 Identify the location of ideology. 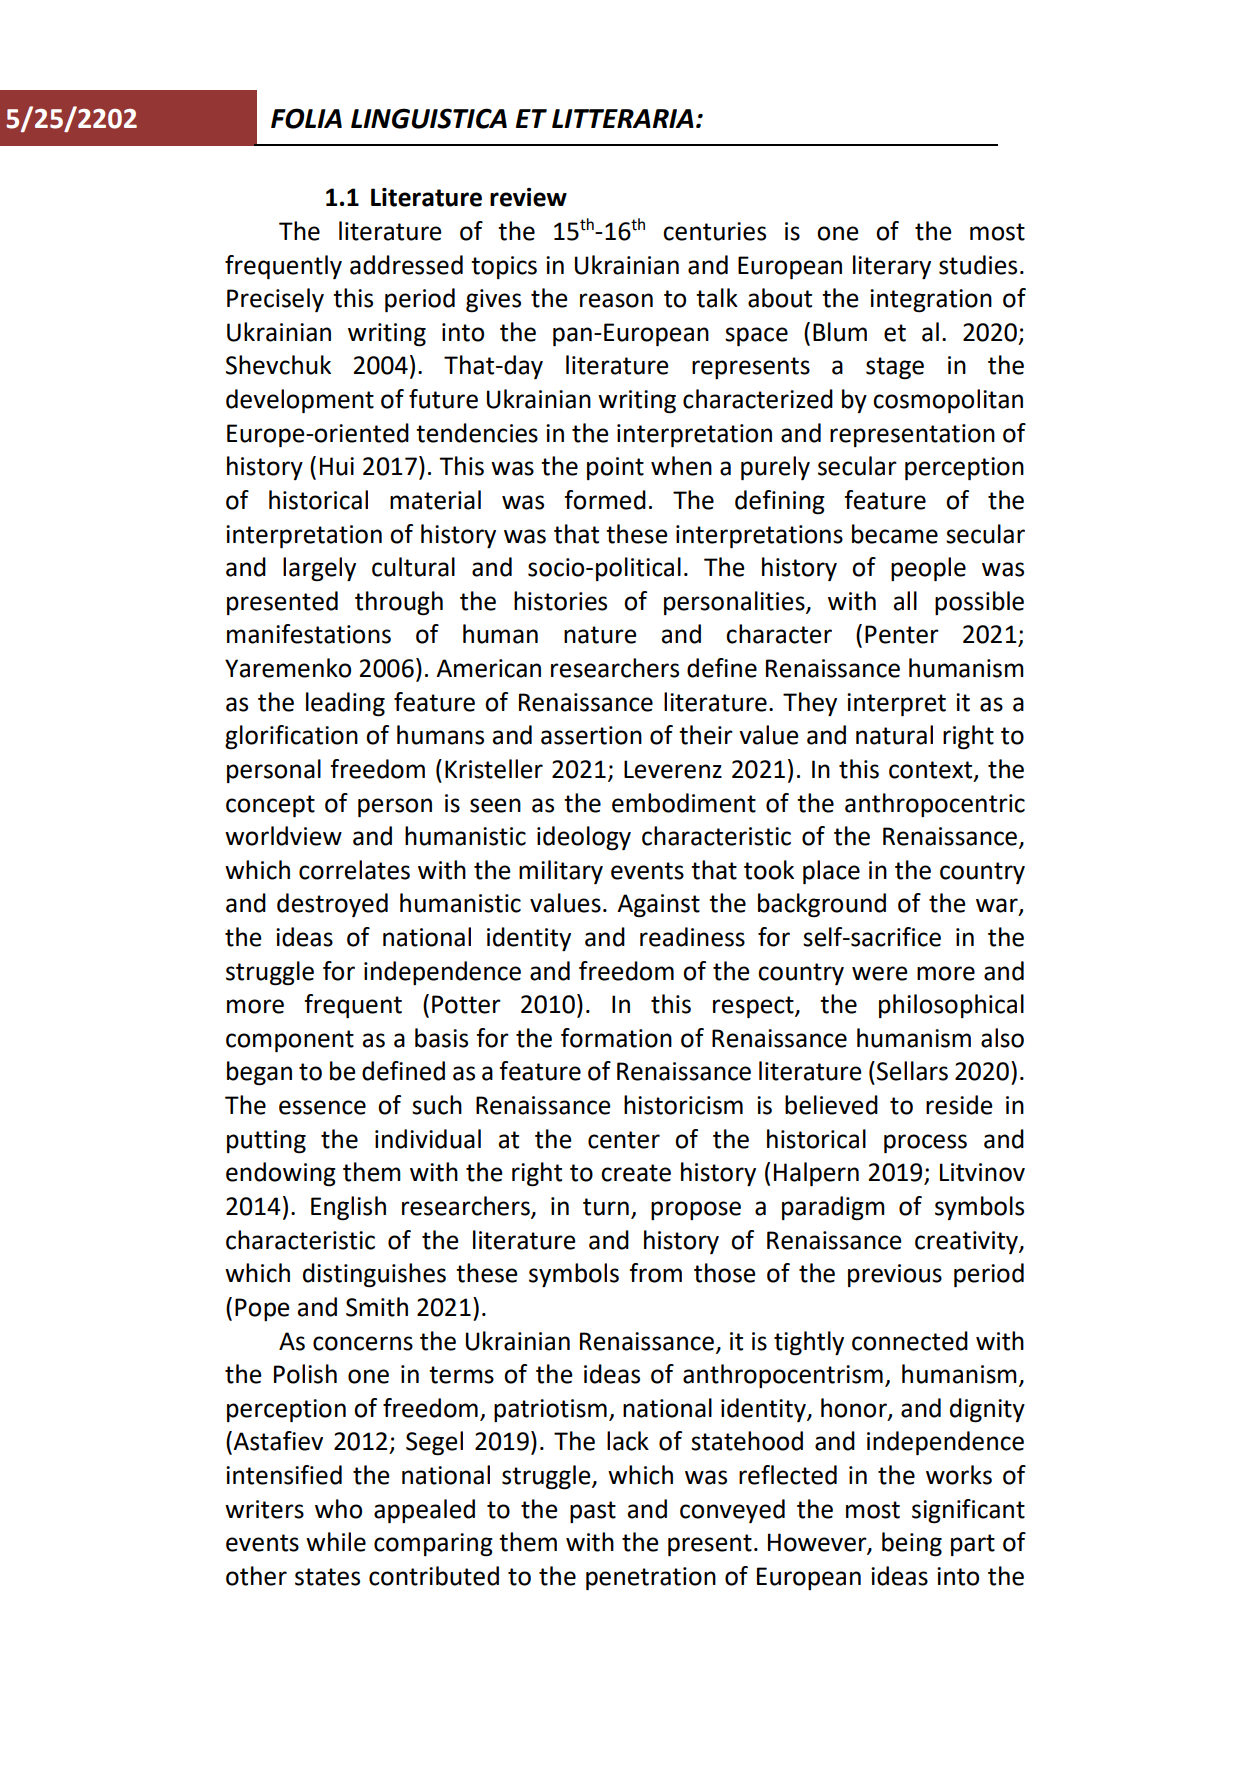
(584, 838).
